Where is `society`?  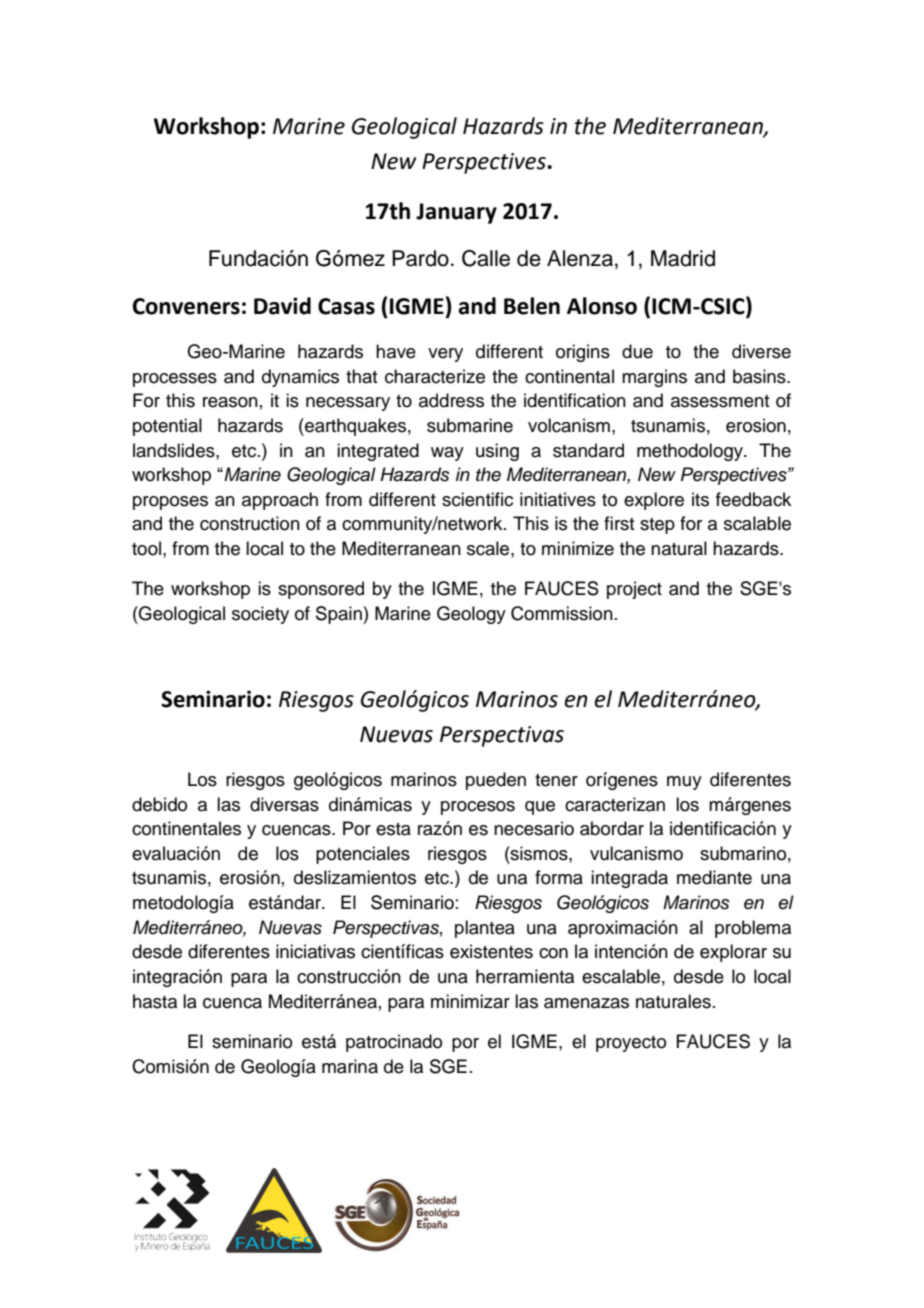
society is located at coordinates (260, 615).
